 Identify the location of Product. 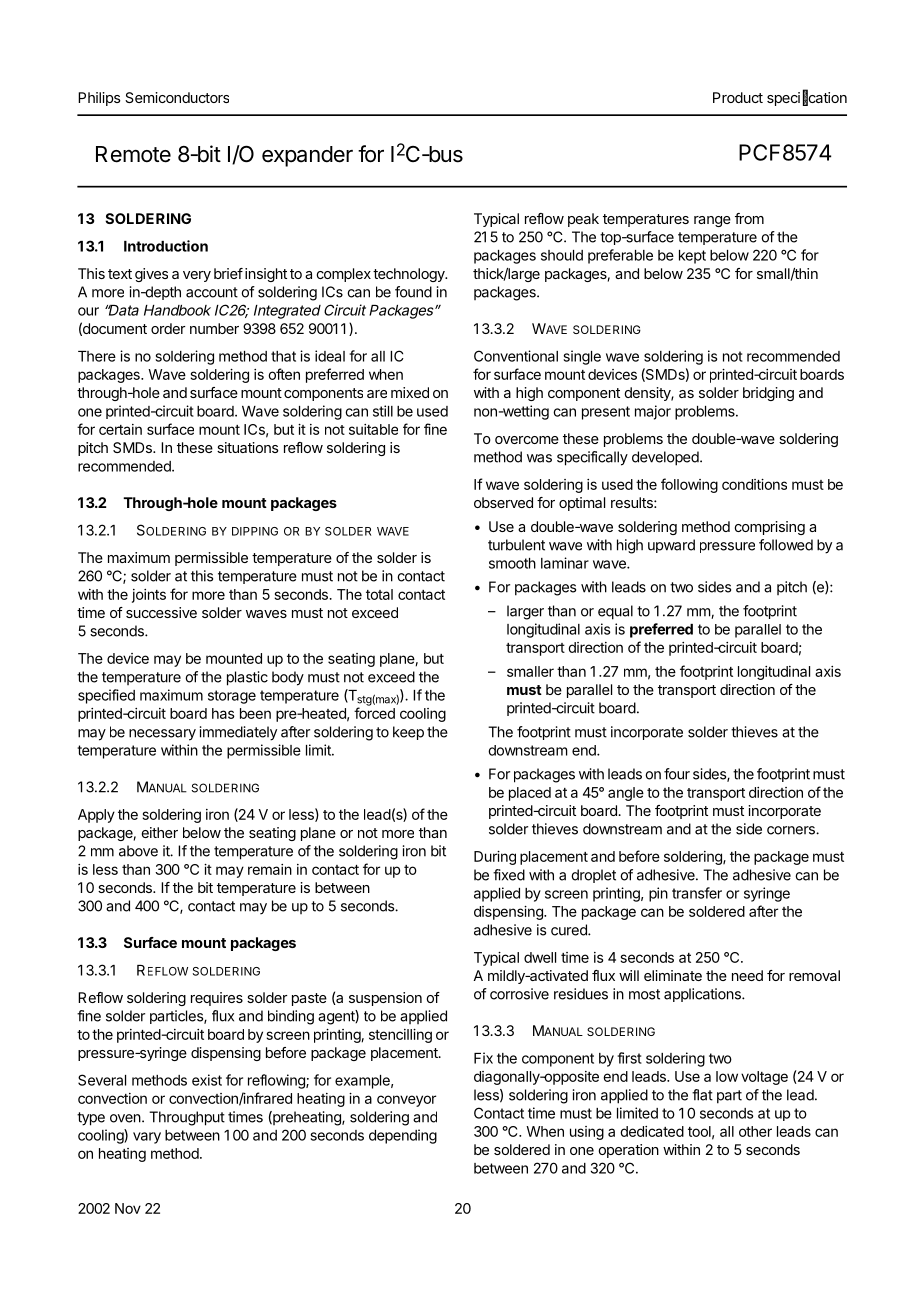
(738, 97).
